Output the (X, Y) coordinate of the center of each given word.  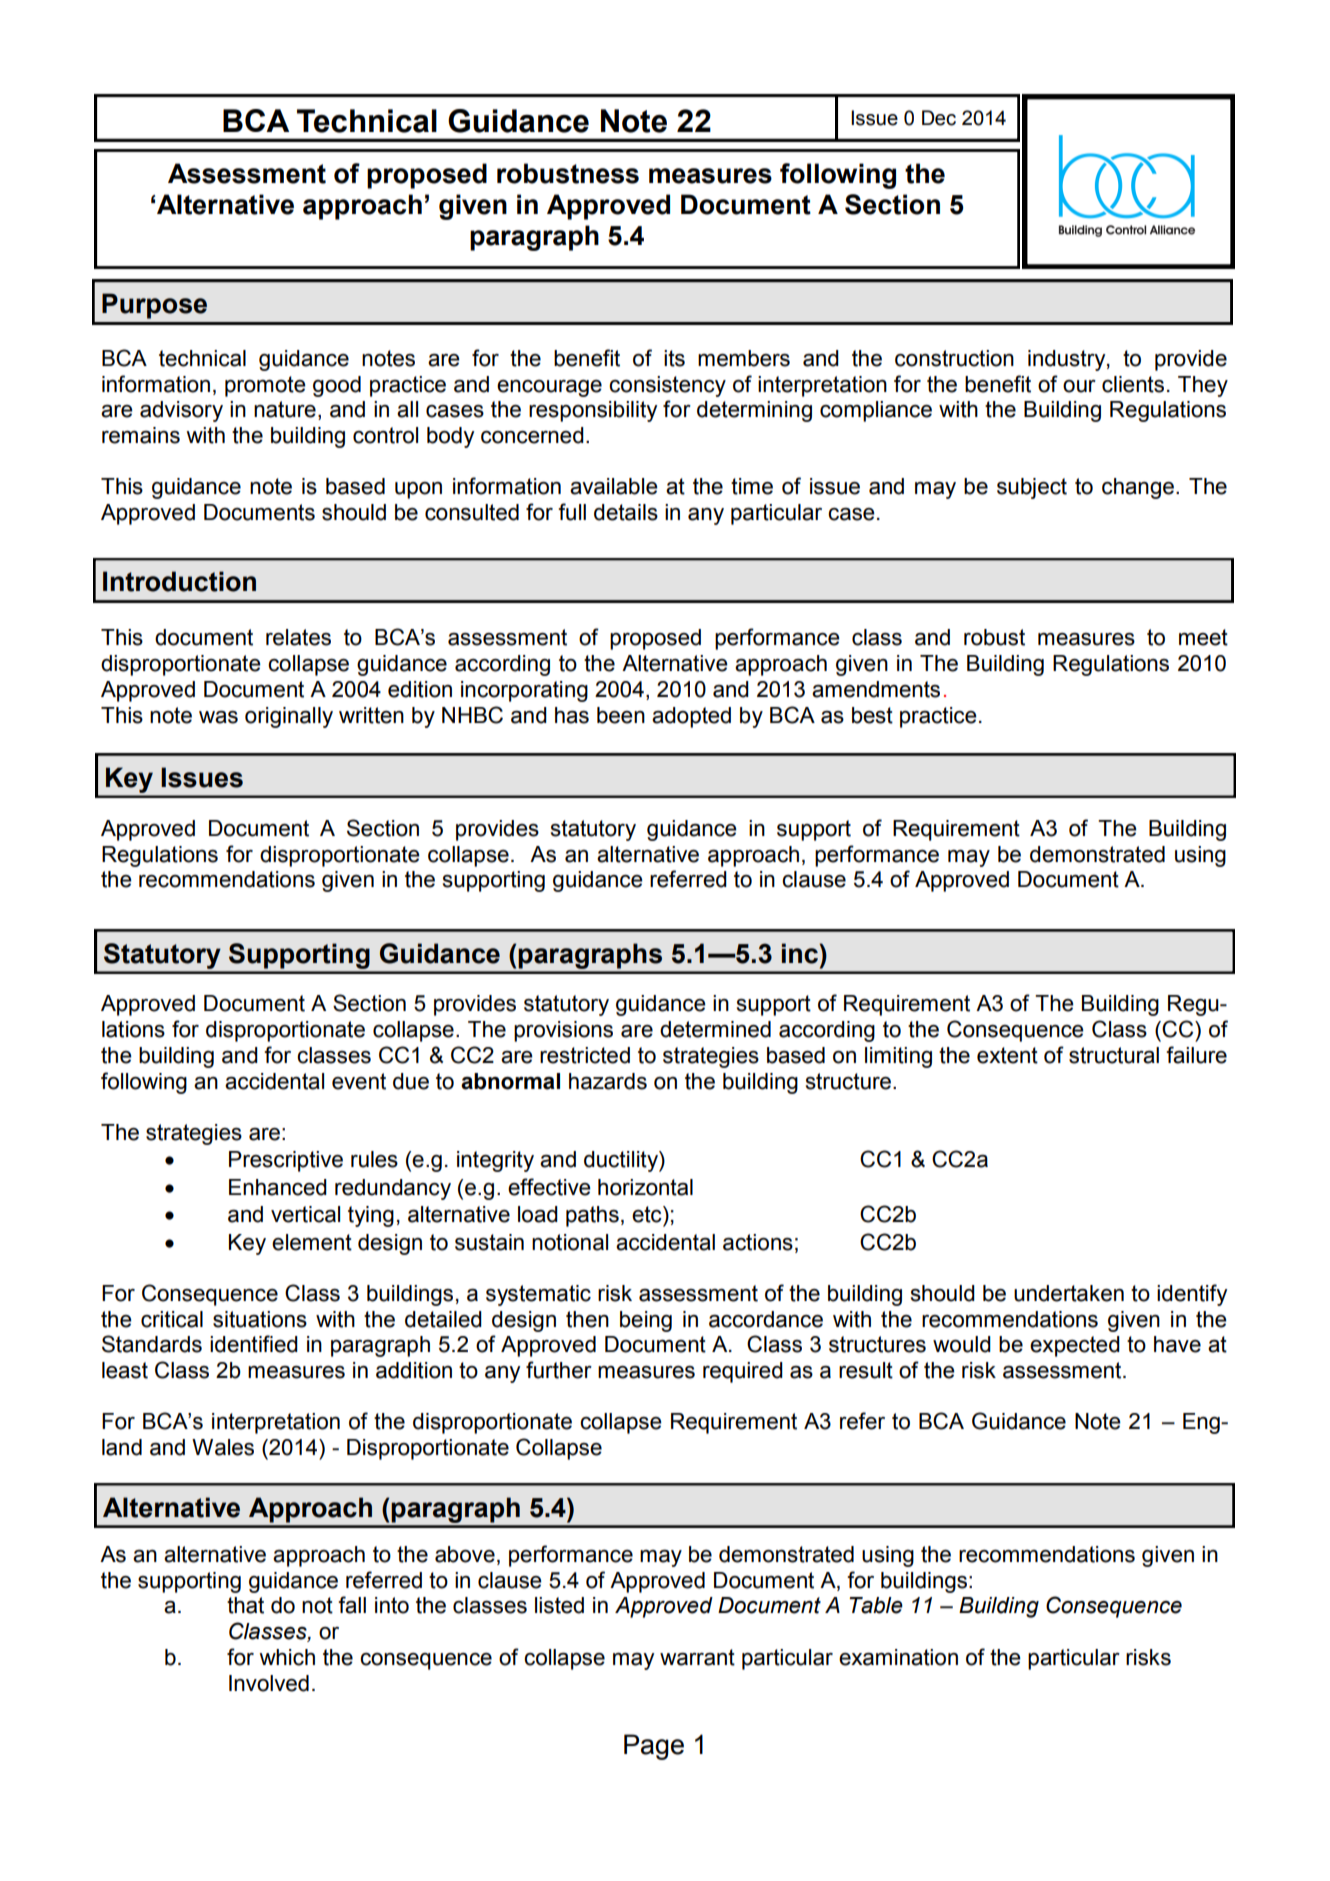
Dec (939, 118)
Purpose (154, 306)
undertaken (1069, 1293)
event (359, 1081)
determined (715, 1029)
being (646, 1321)
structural (1114, 1055)
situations (260, 1319)
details (626, 512)
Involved (269, 1683)
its (674, 358)
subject (1032, 488)
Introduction (179, 581)
